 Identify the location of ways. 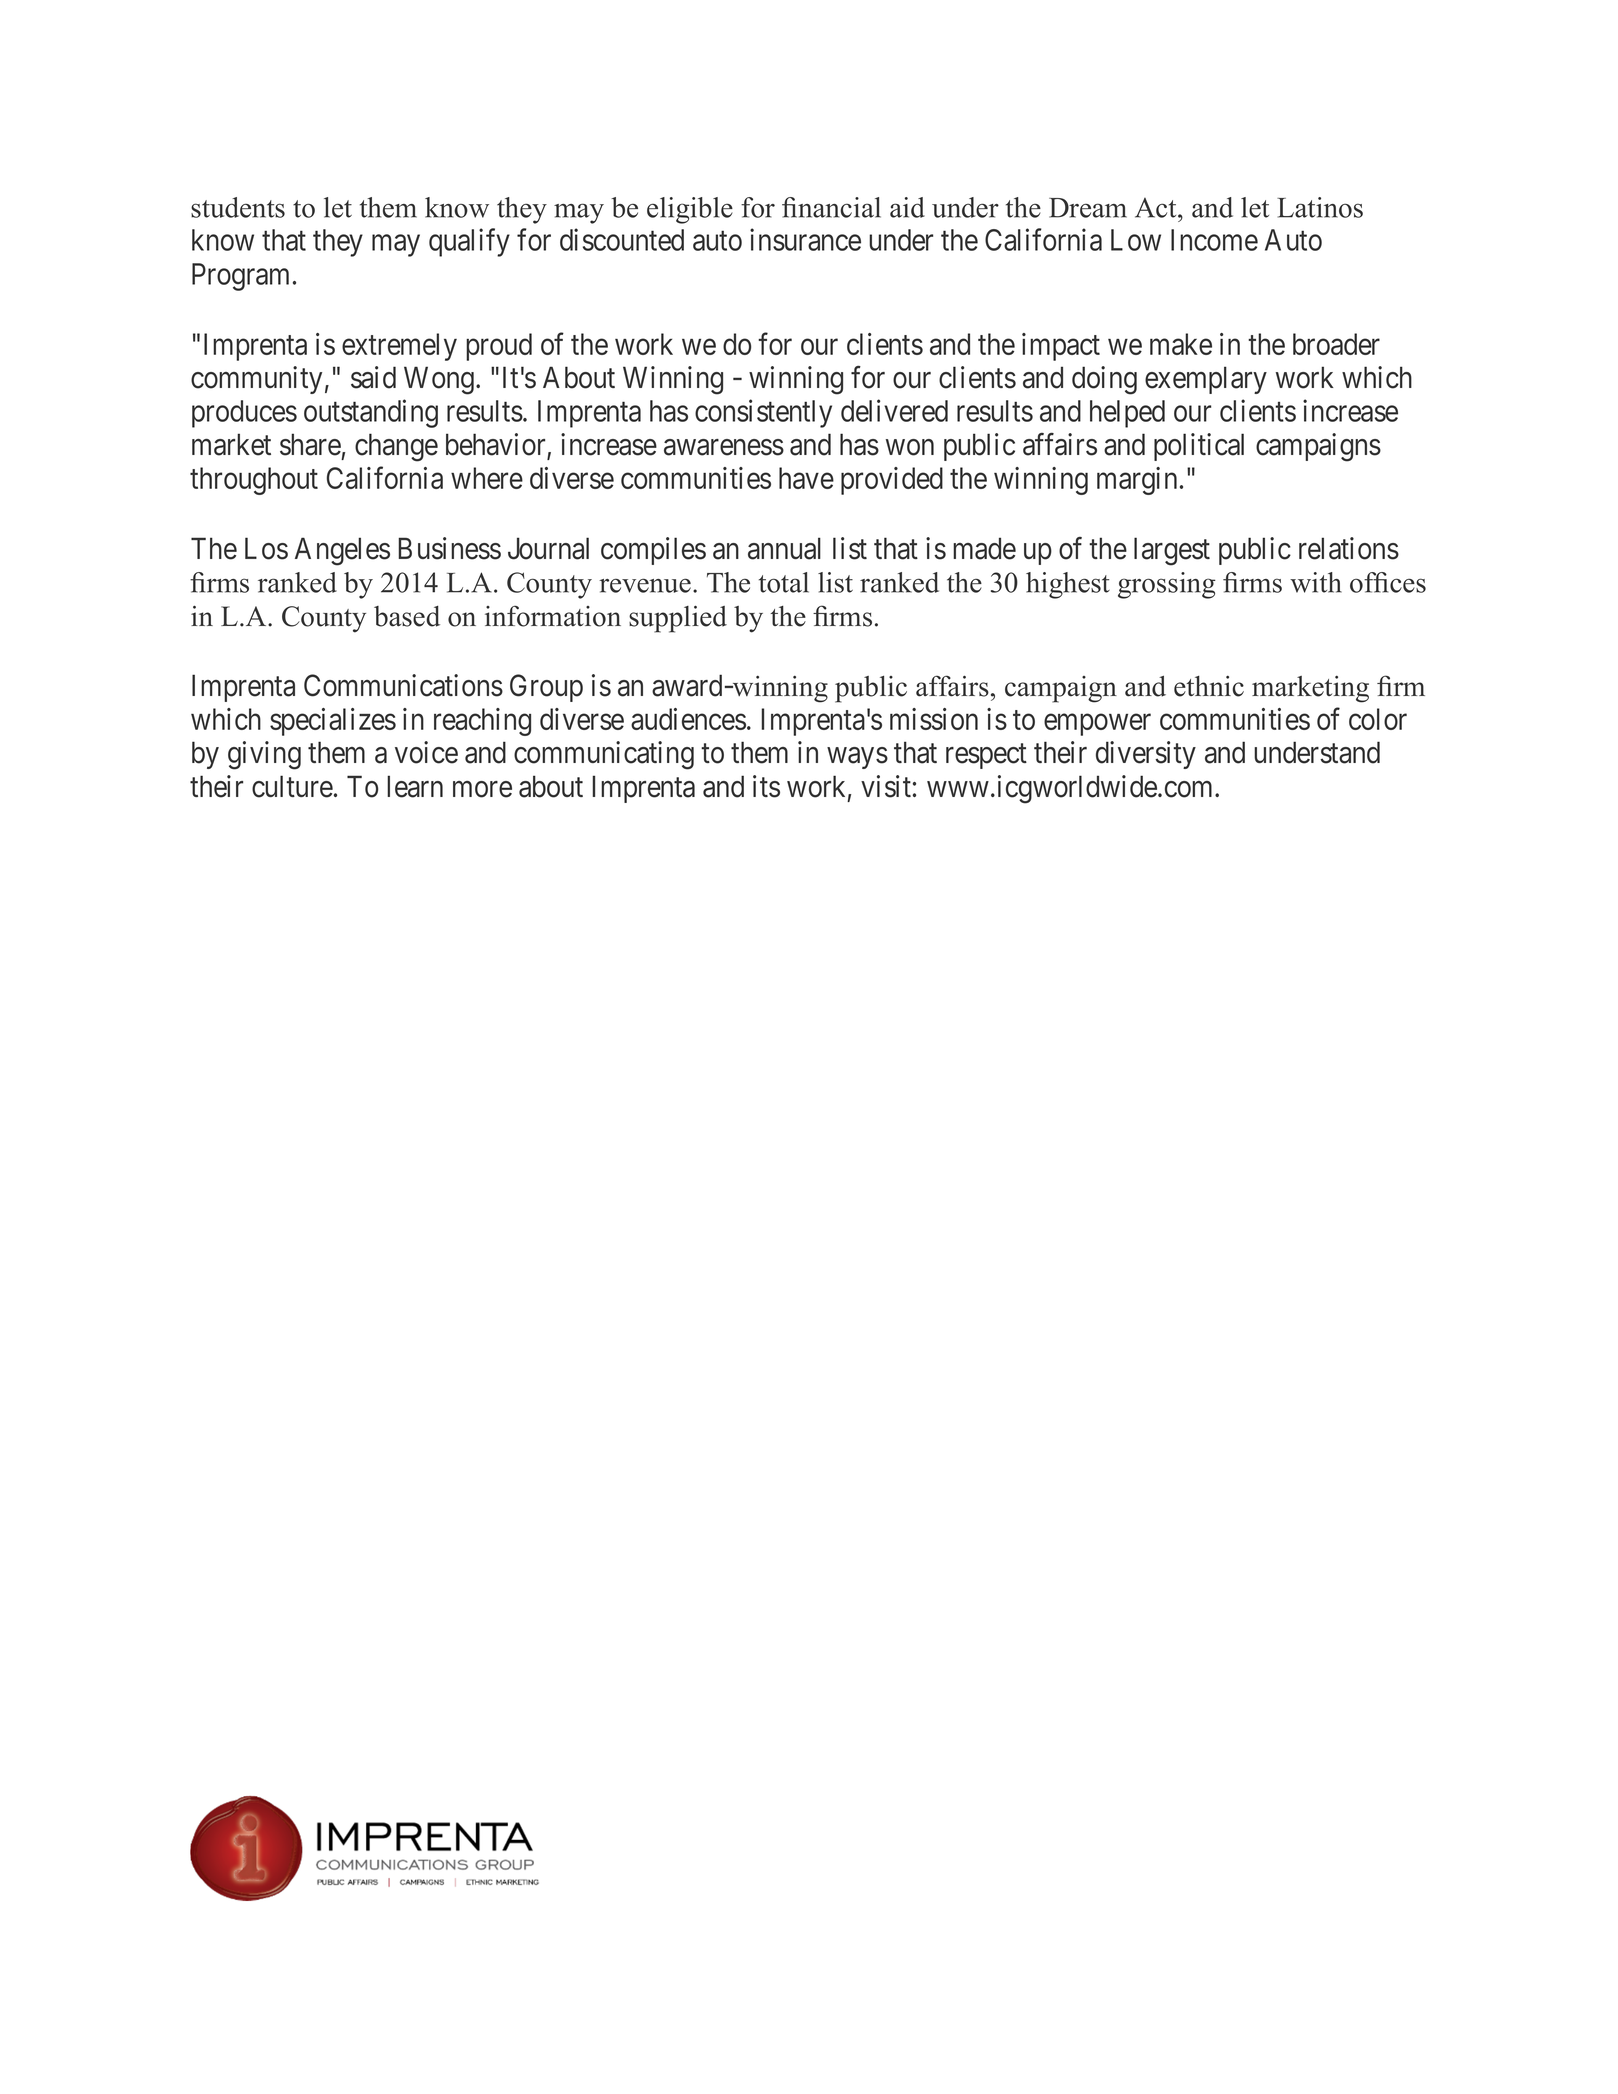
(857, 758).
